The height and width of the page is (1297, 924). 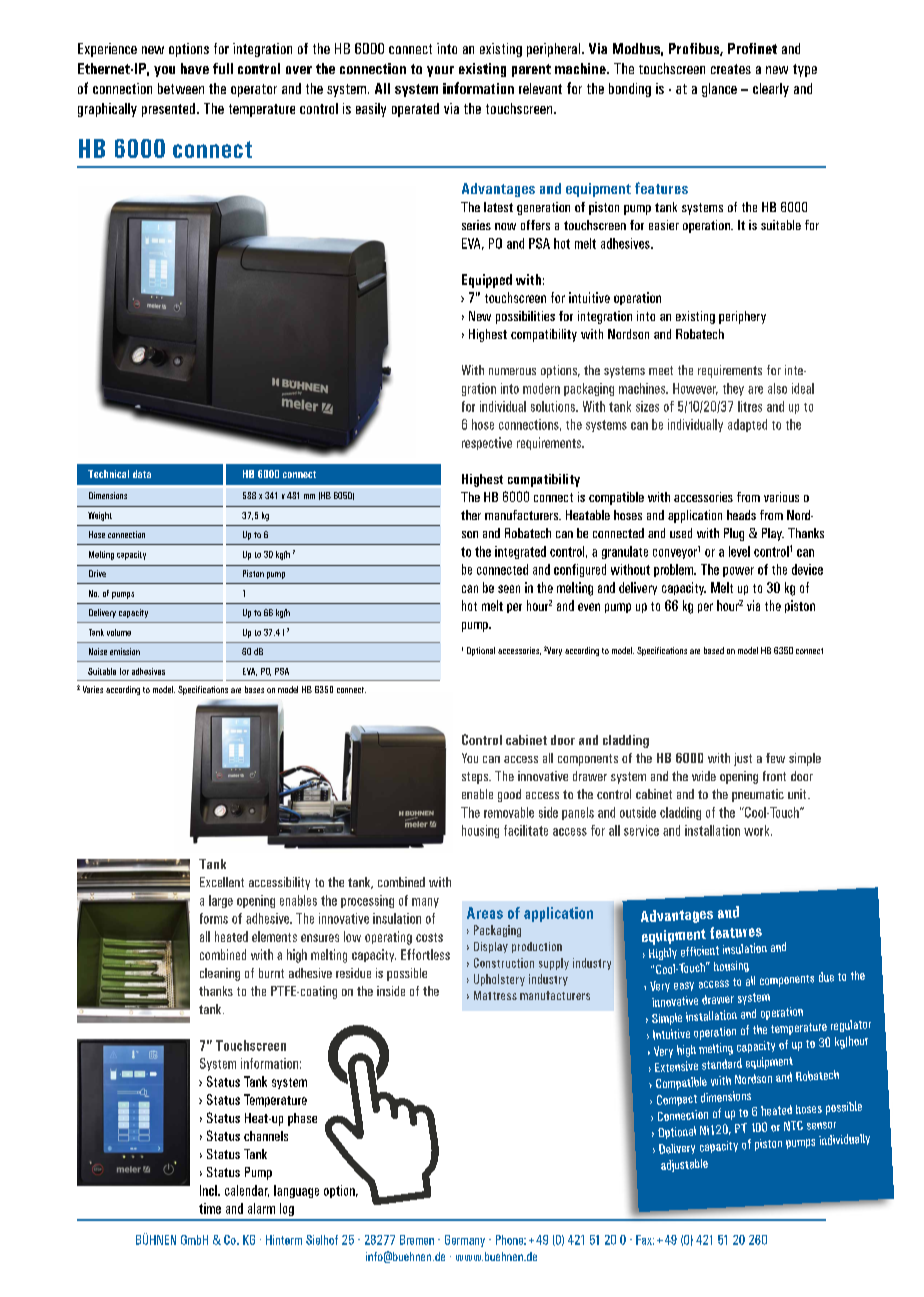 What do you see at coordinates (719, 90) in the page?
I see `glance` at bounding box center [719, 90].
